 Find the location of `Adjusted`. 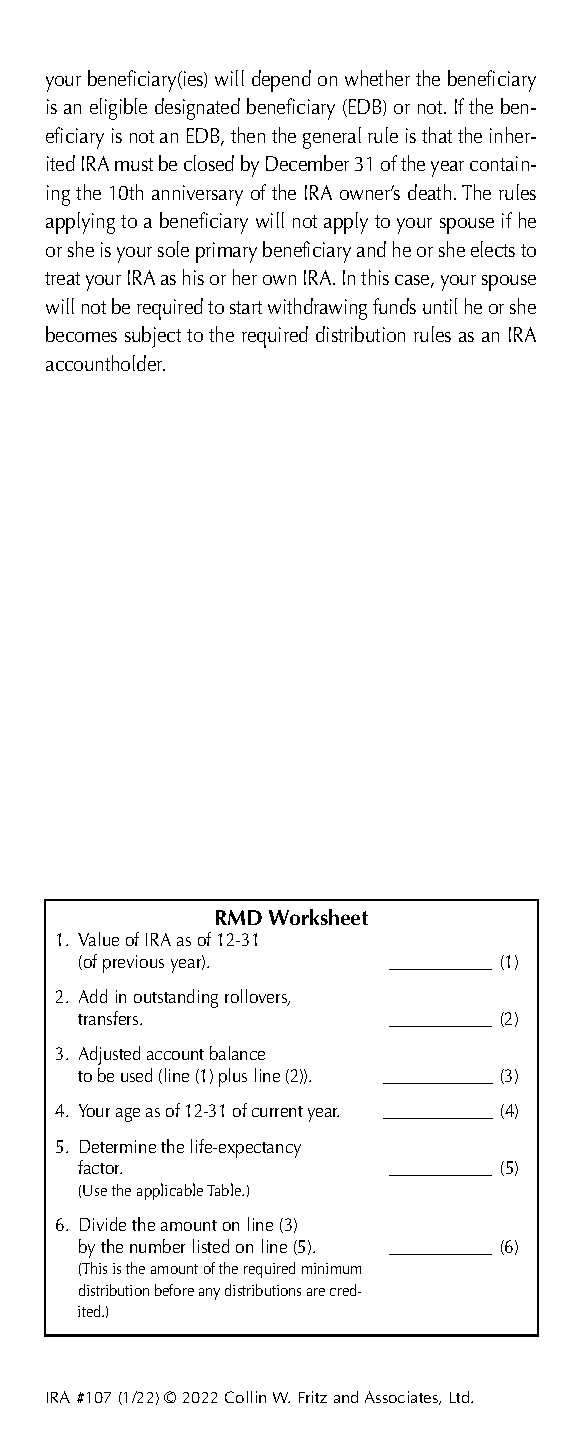

Adjusted is located at coordinates (109, 1055).
